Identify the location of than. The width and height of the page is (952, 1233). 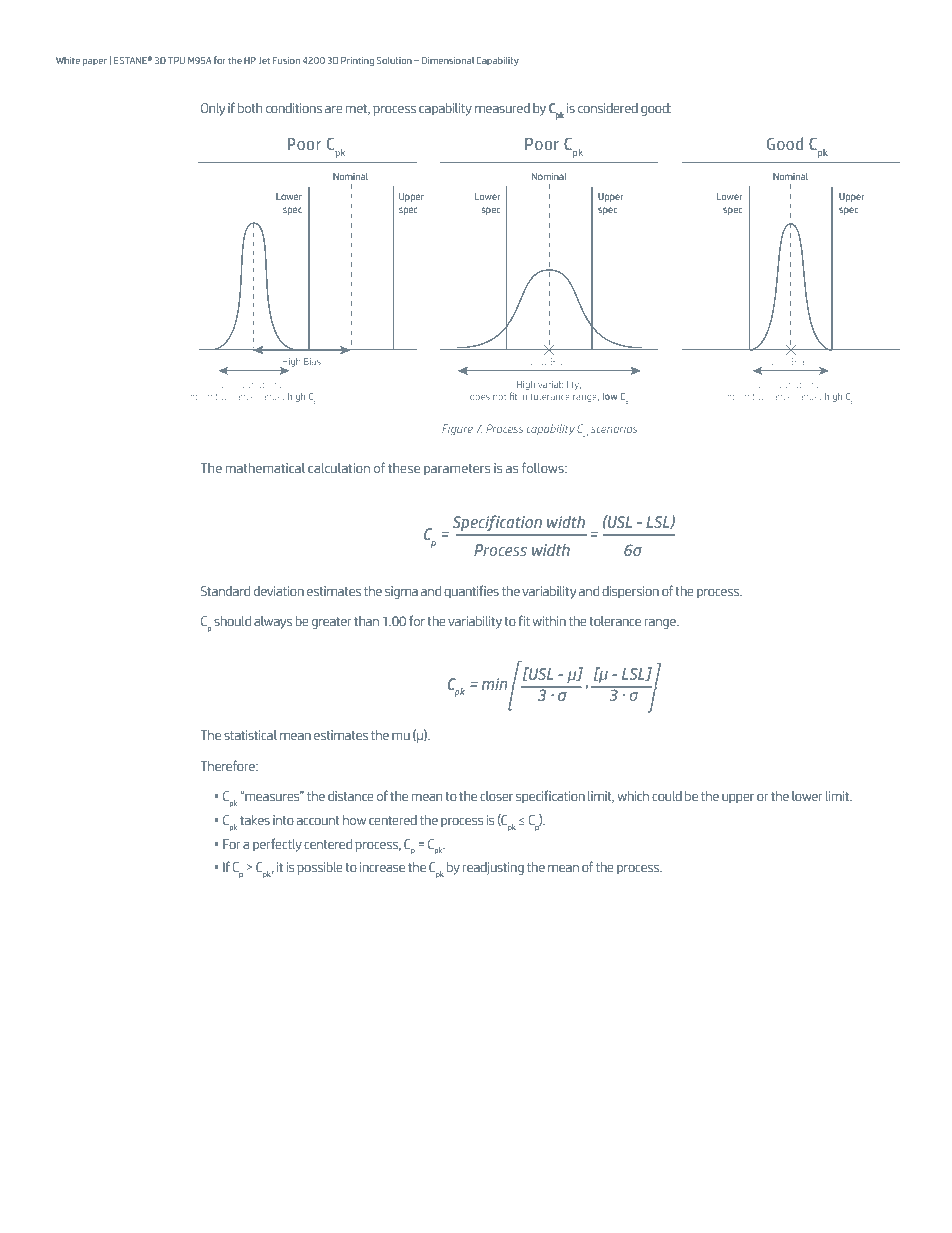
(366, 621).
